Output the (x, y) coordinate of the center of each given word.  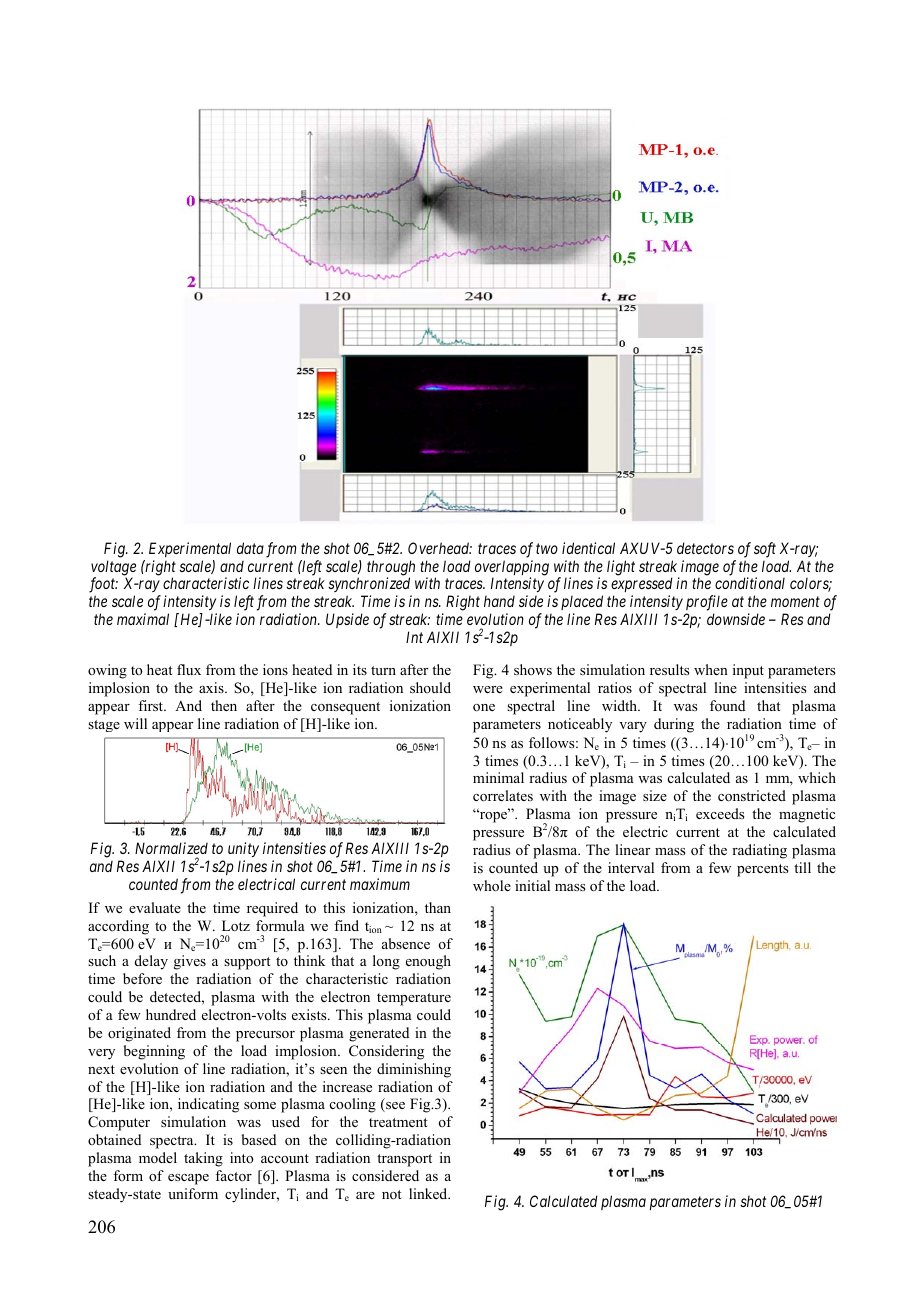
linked (429, 1193)
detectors (705, 548)
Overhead (440, 548)
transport (404, 1160)
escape (188, 1179)
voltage (113, 569)
